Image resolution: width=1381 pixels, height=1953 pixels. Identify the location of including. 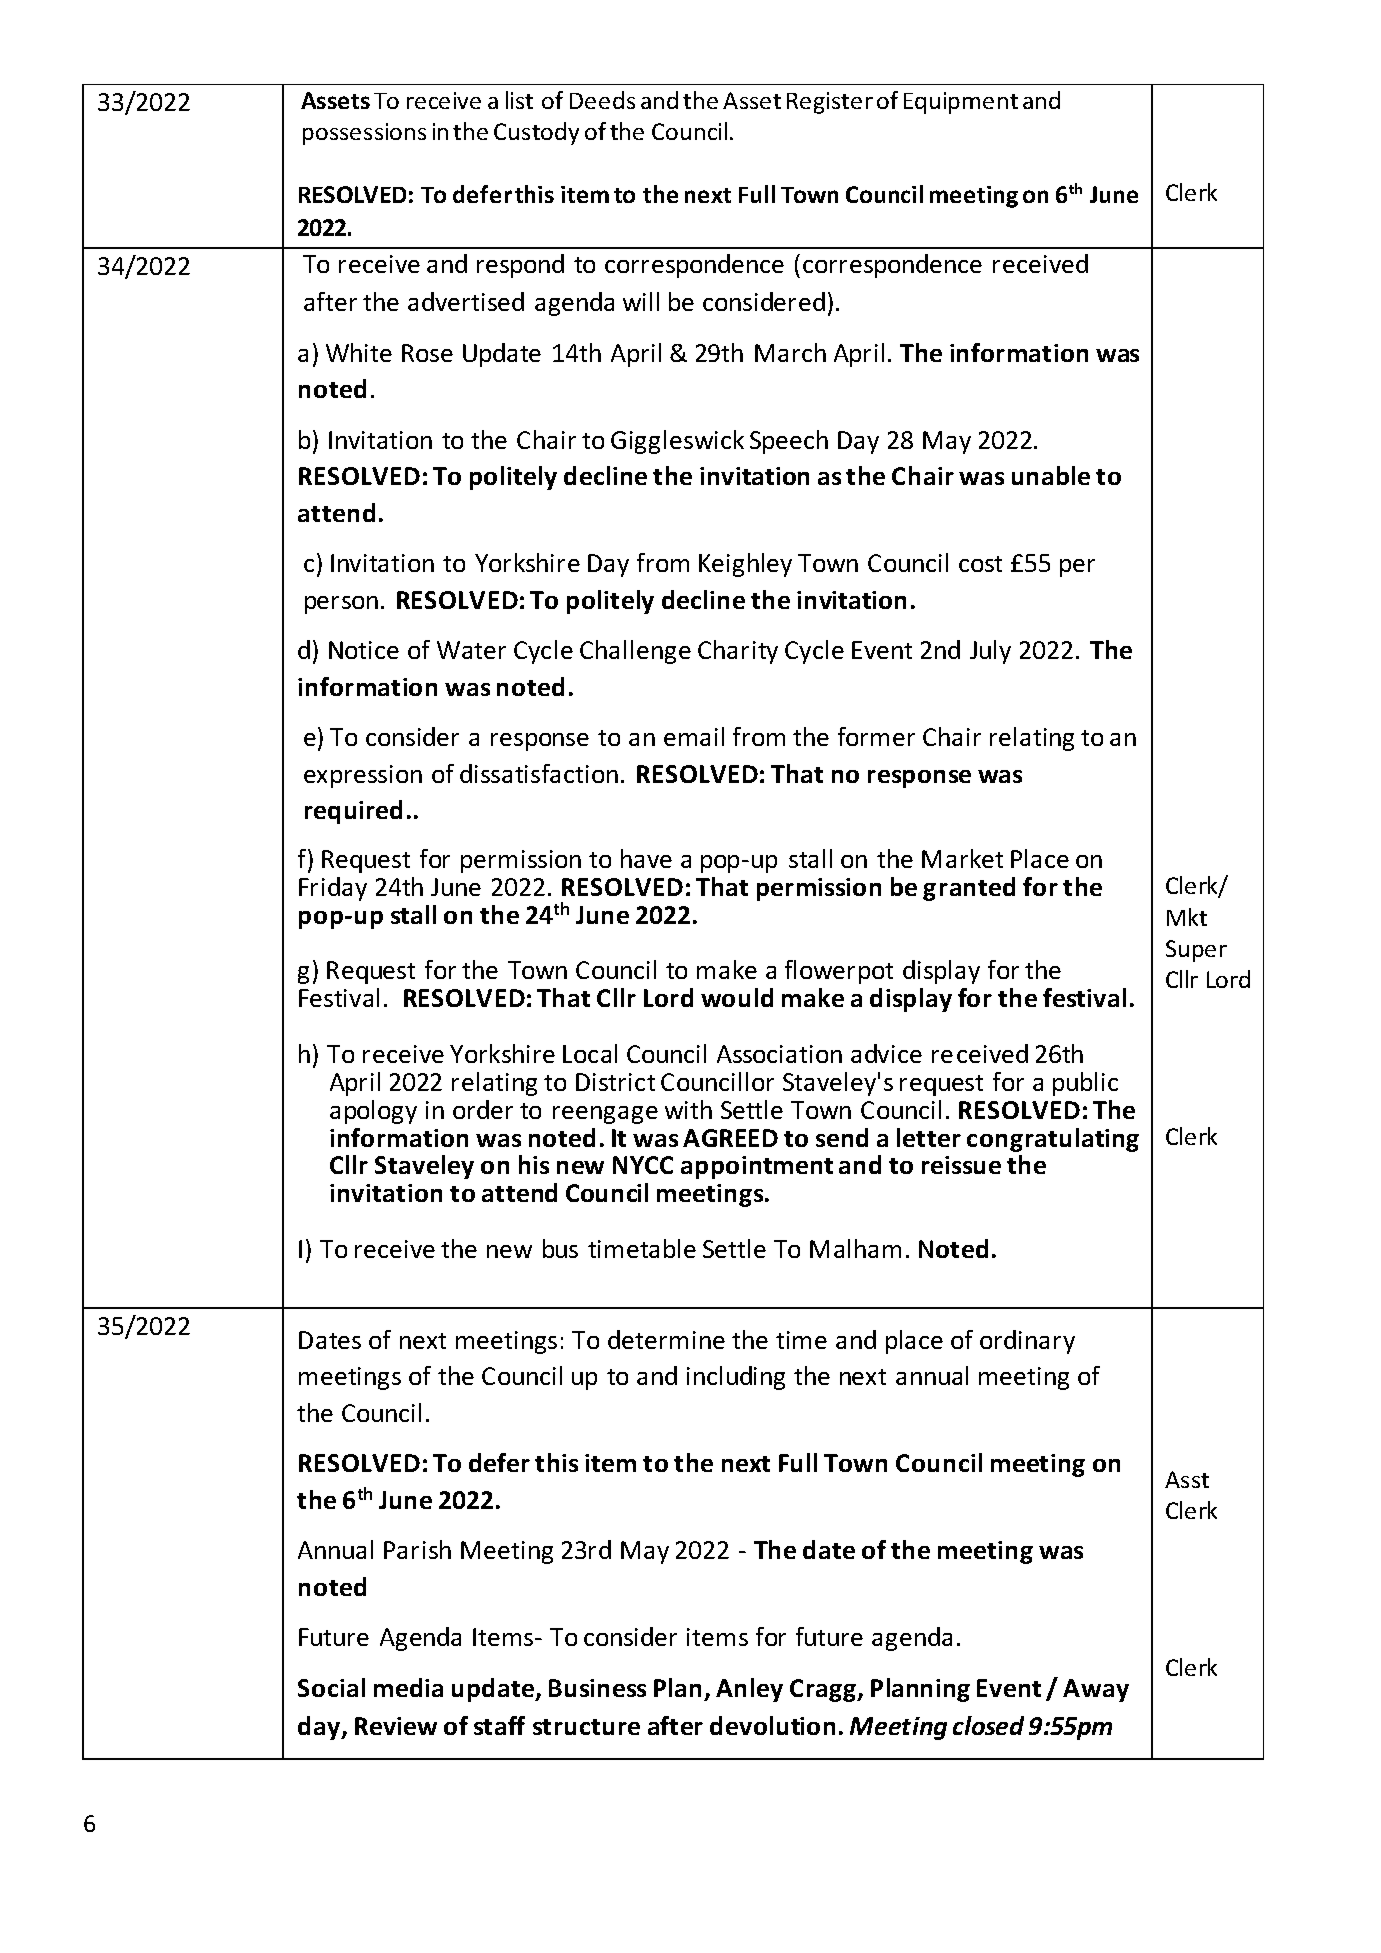
(736, 1378).
